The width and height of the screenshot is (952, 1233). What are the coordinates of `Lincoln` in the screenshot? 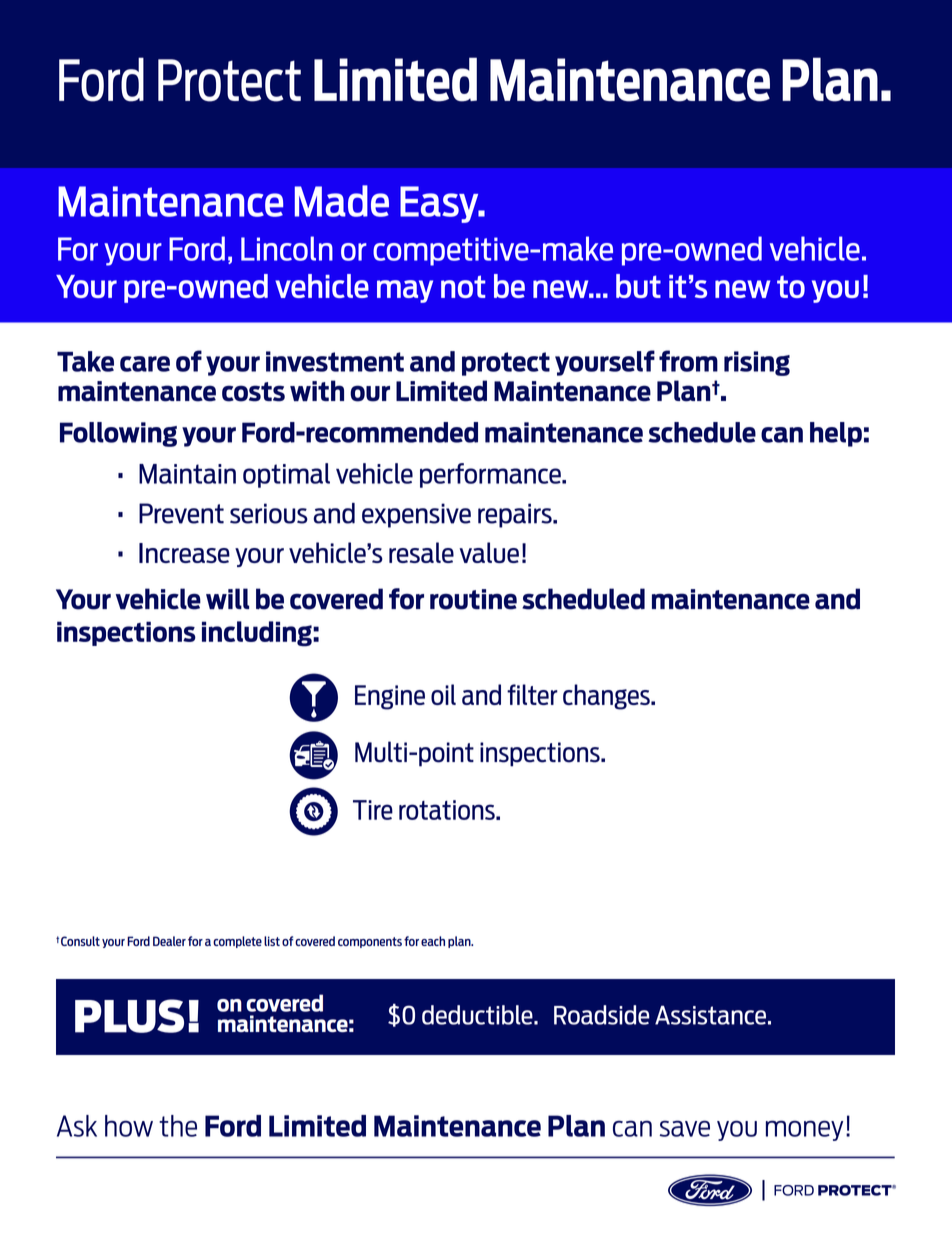 It's located at (287, 248).
